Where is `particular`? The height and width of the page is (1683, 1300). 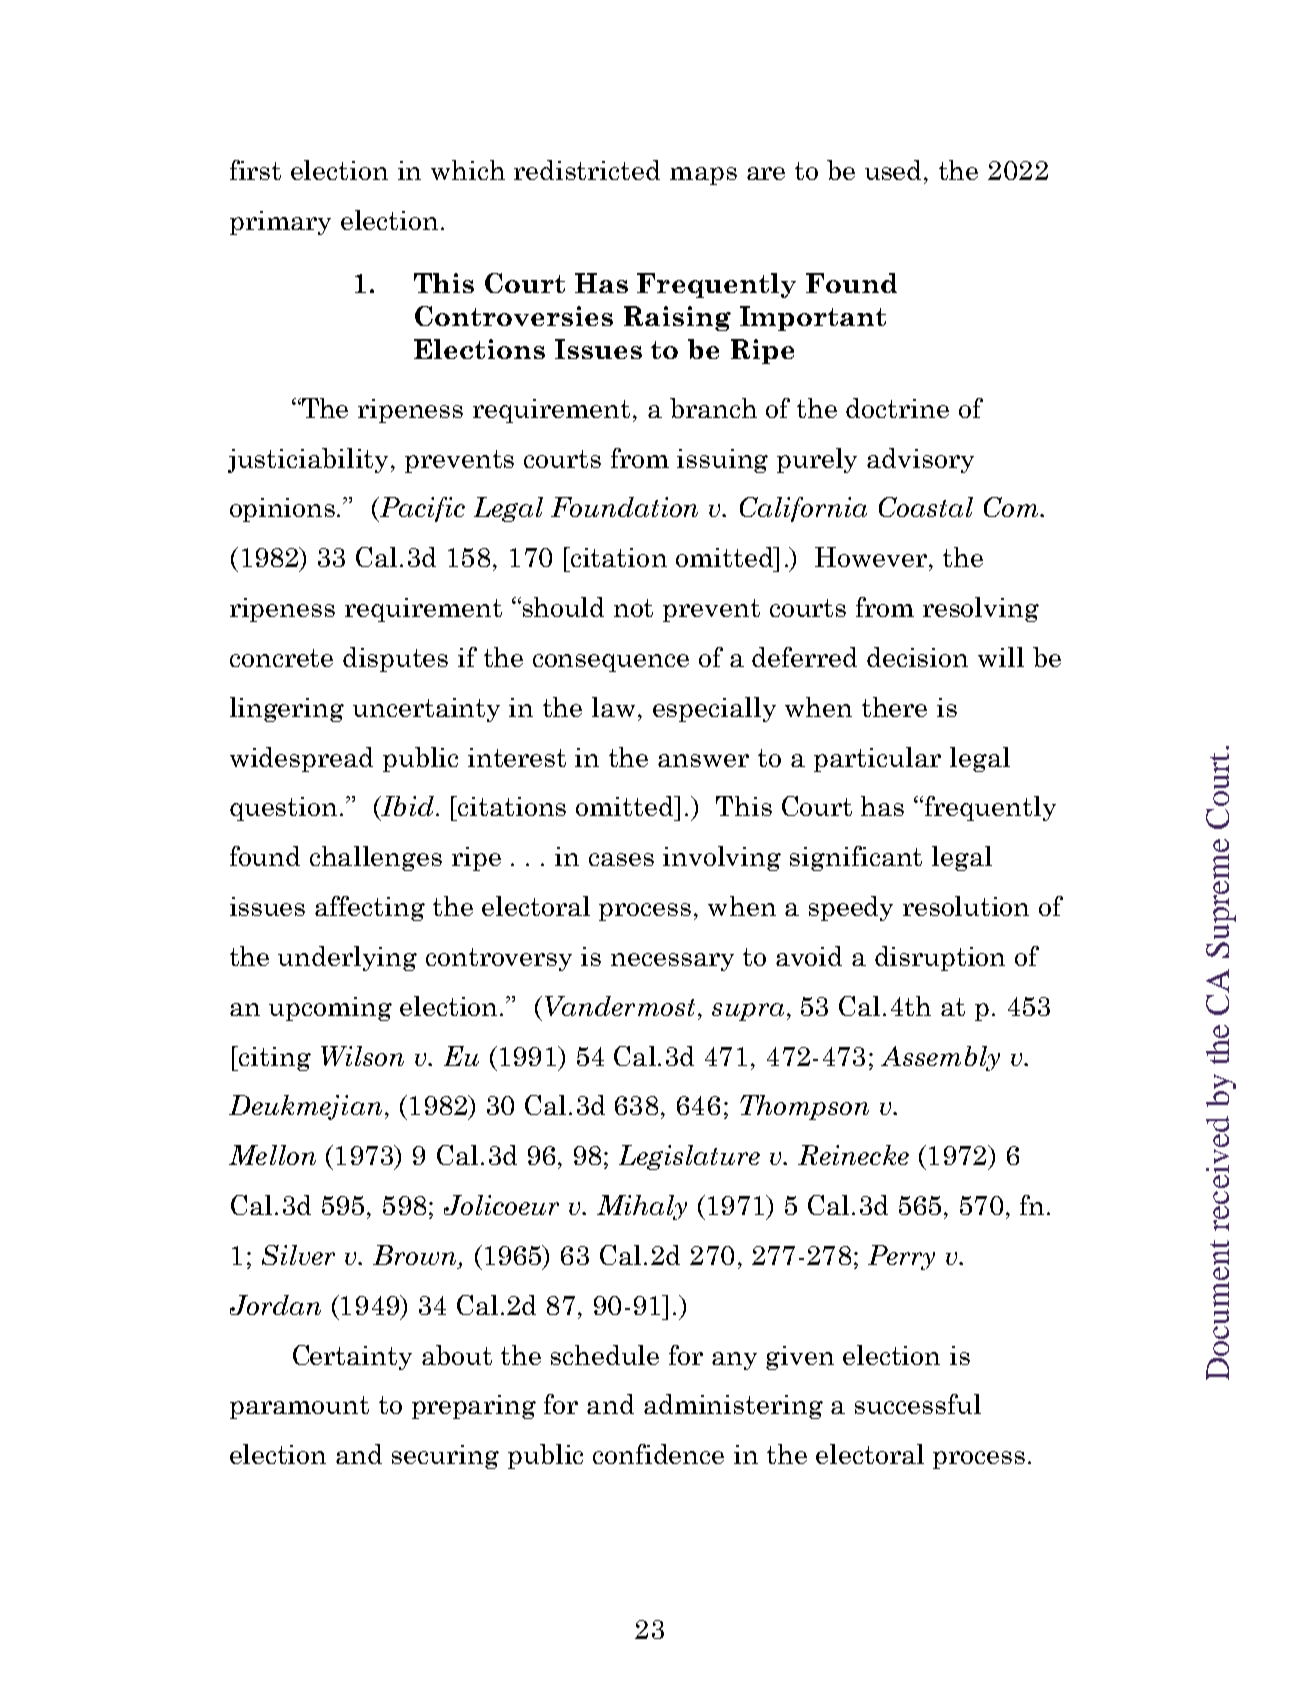
particular is located at coordinates (877, 759).
